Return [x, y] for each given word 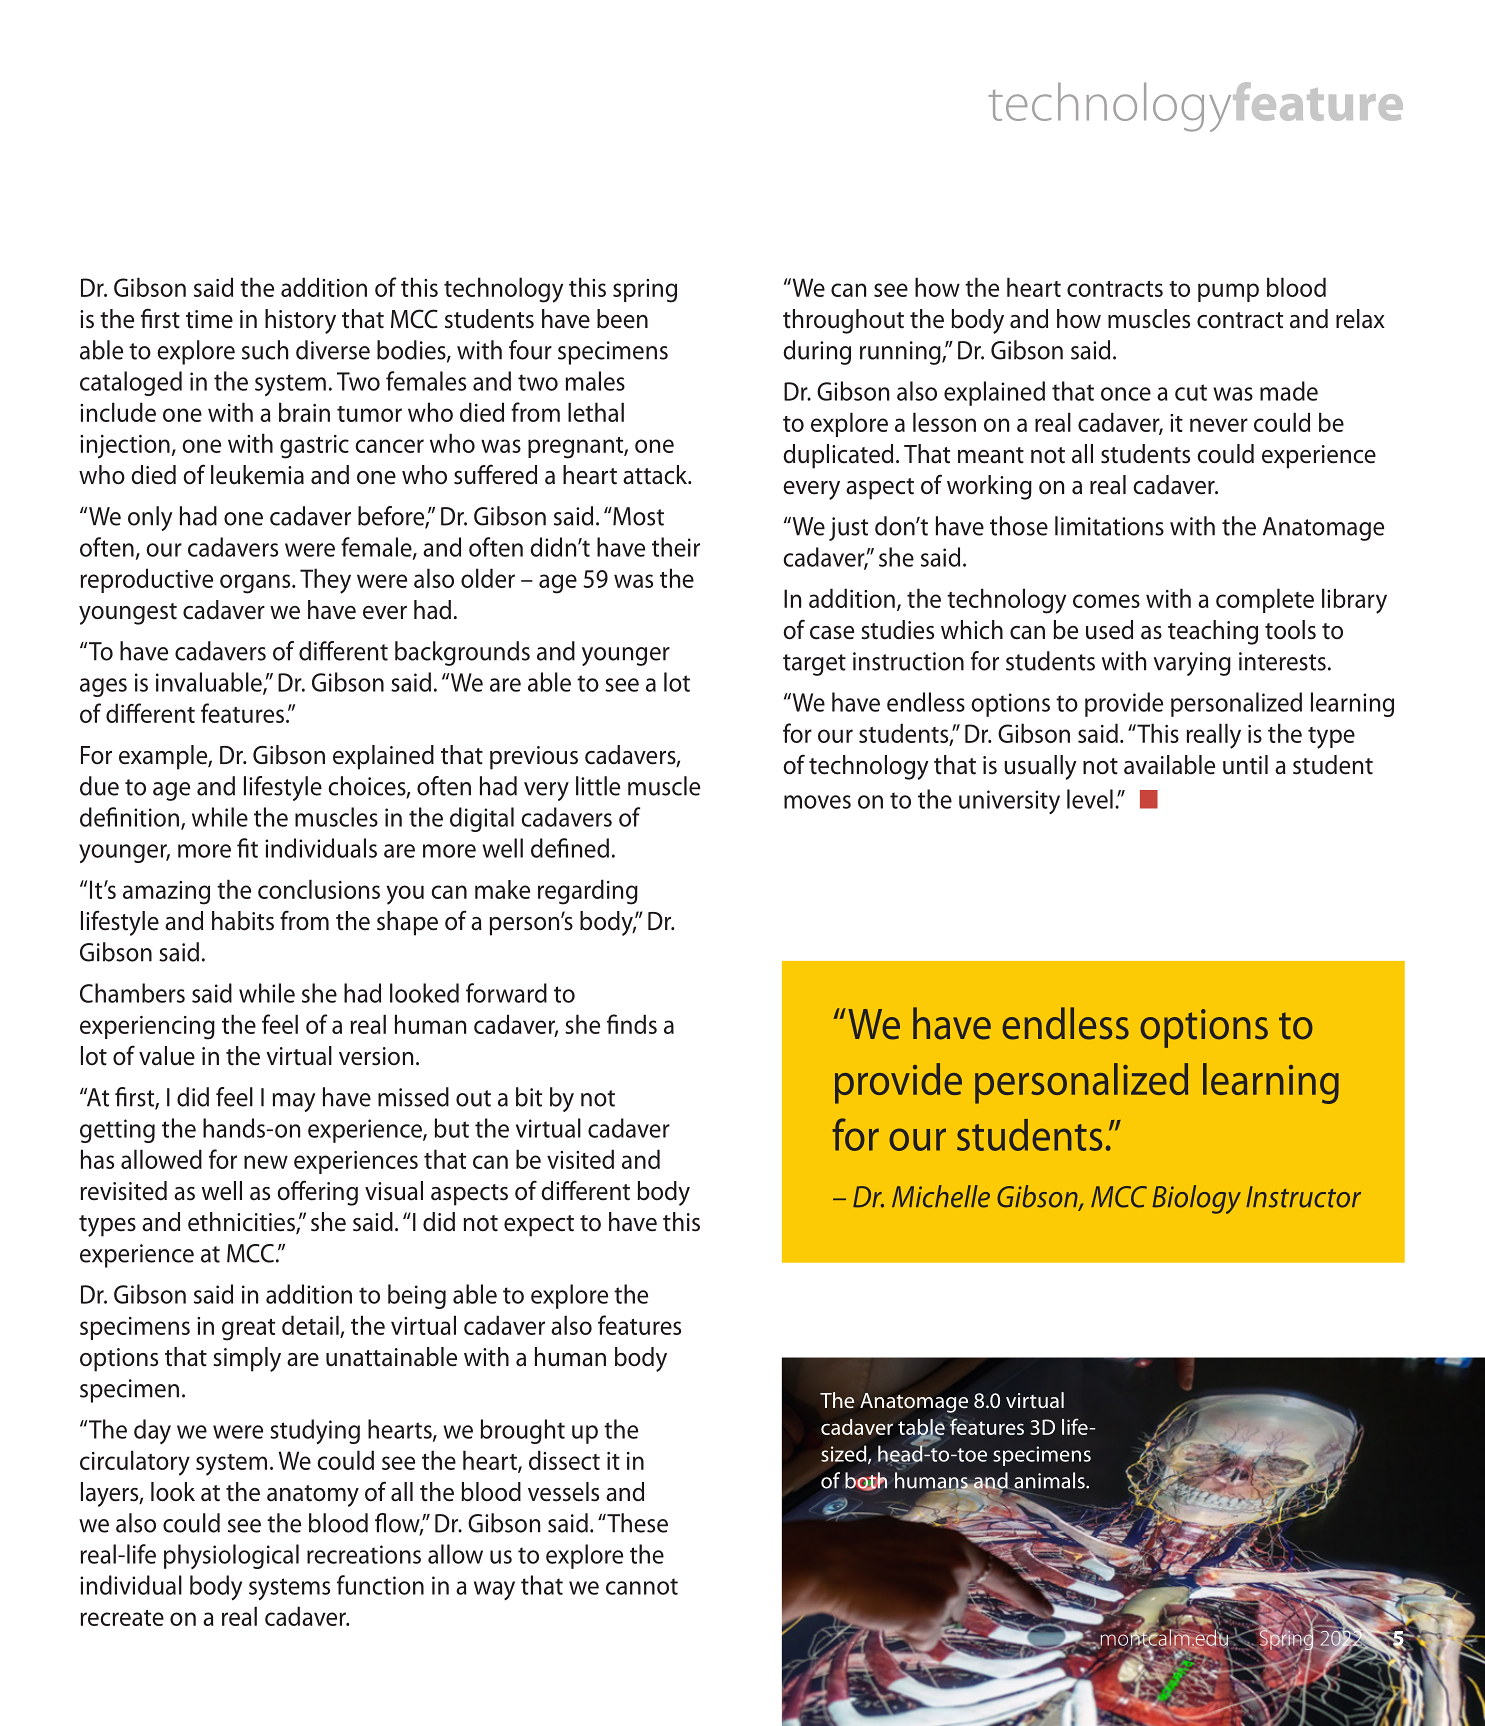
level [1090, 799]
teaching [1213, 632]
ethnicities [242, 1223]
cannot [642, 1586]
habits [243, 921]
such [265, 350]
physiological [231, 1556]
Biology [1196, 1199]
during [817, 352]
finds [632, 1024]
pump [1228, 292]
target [814, 665]
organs [256, 584]
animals [1049, 1481]
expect [539, 1226]
